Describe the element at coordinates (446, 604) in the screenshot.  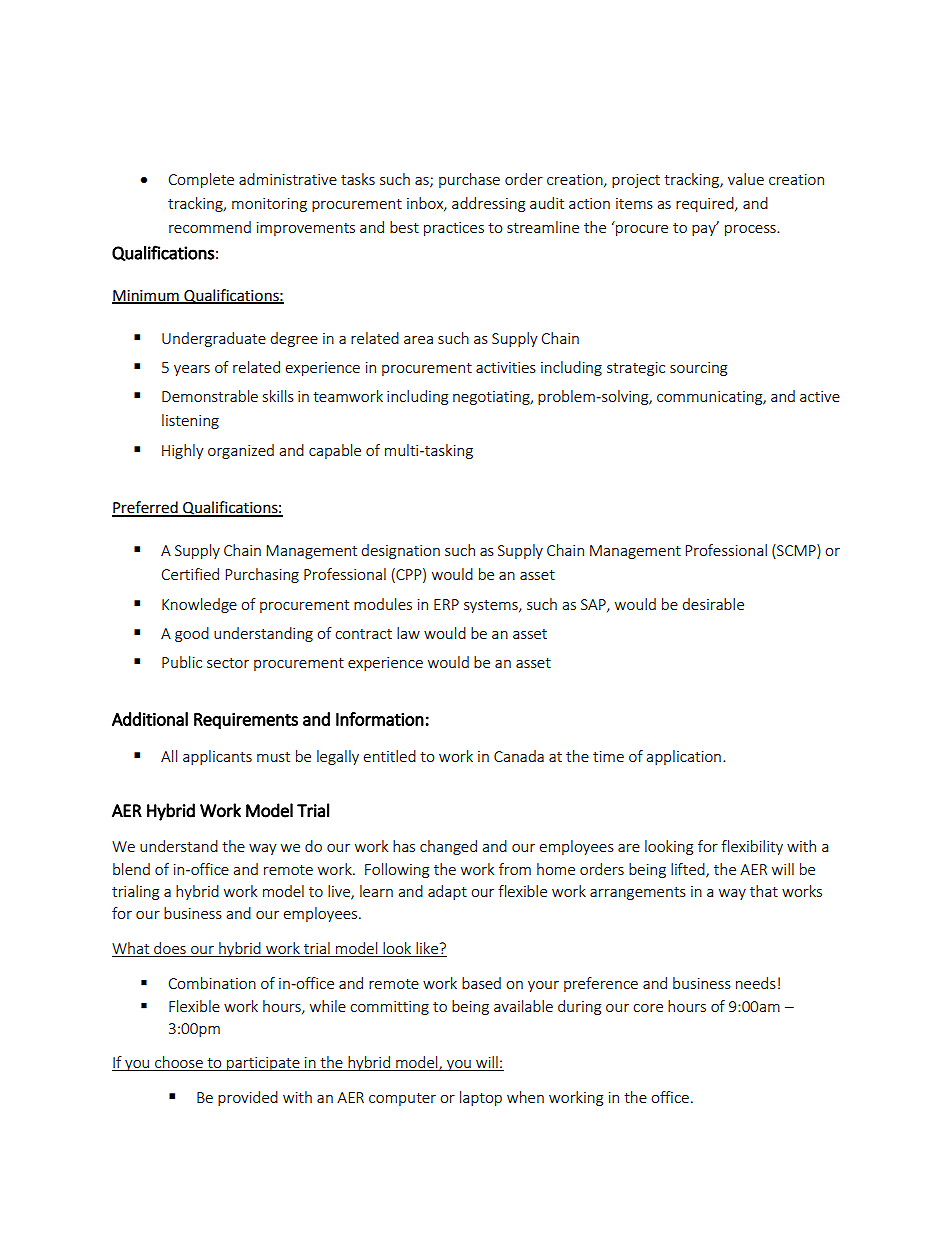
I see `ERP` at that location.
